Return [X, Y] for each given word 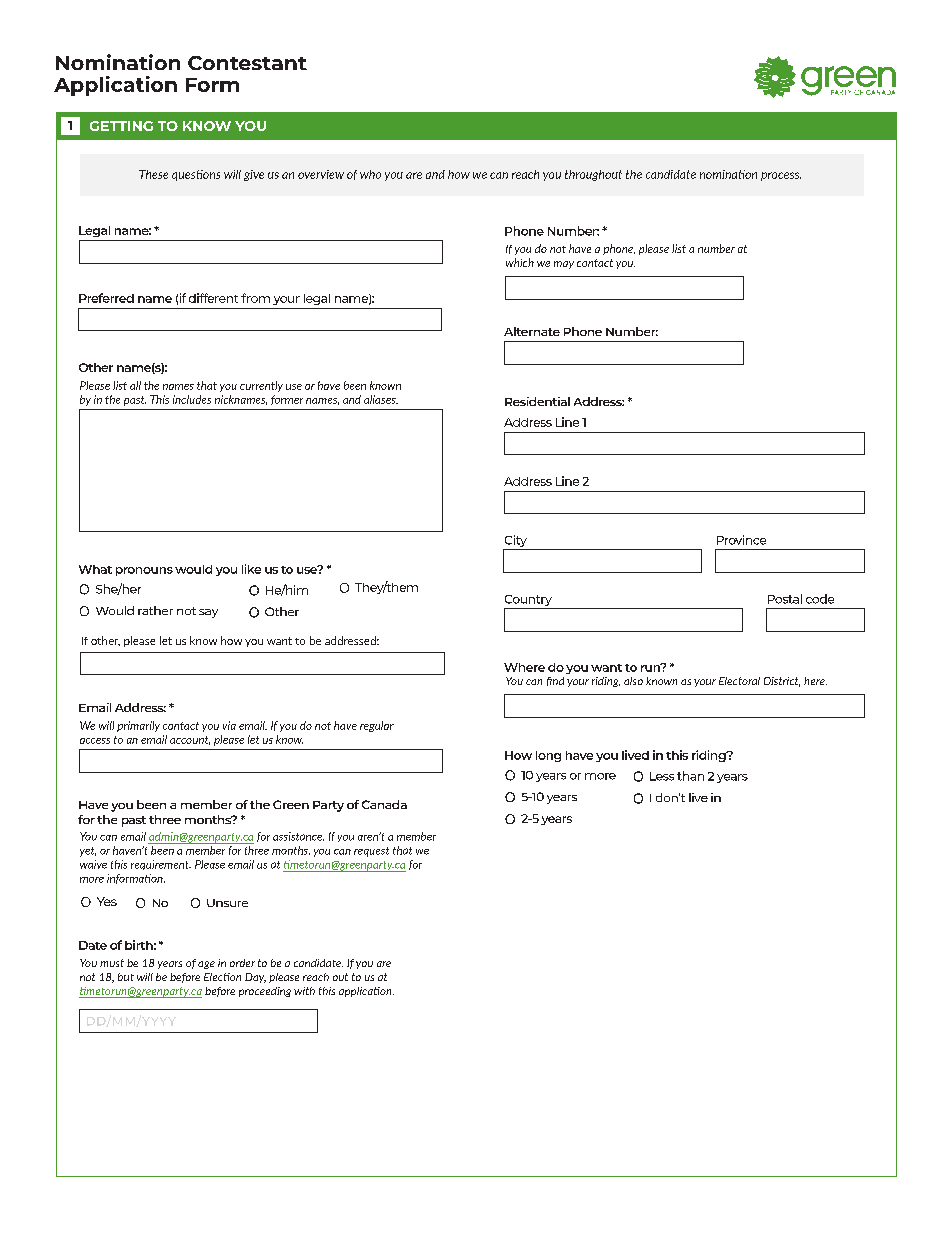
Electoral [739, 681]
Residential [537, 401]
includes [192, 399]
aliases [381, 399]
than [690, 776]
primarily [138, 726]
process [781, 176]
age [206, 965]
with [304, 991]
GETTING [121, 126]
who [370, 174]
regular [377, 726]
